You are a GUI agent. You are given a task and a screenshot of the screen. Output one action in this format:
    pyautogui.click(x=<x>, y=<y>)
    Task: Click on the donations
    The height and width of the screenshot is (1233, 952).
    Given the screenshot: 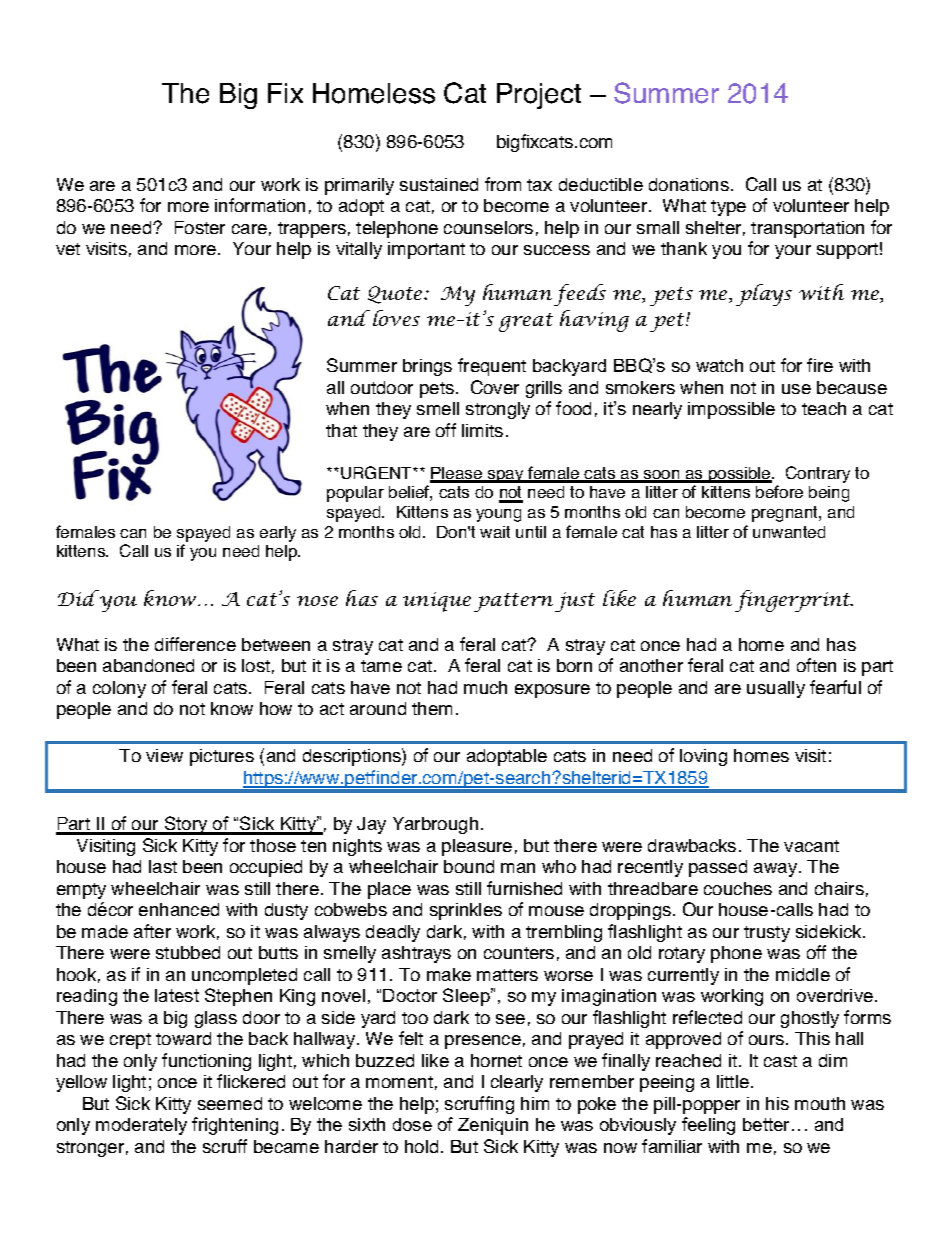 What is the action you would take?
    pyautogui.click(x=689, y=184)
